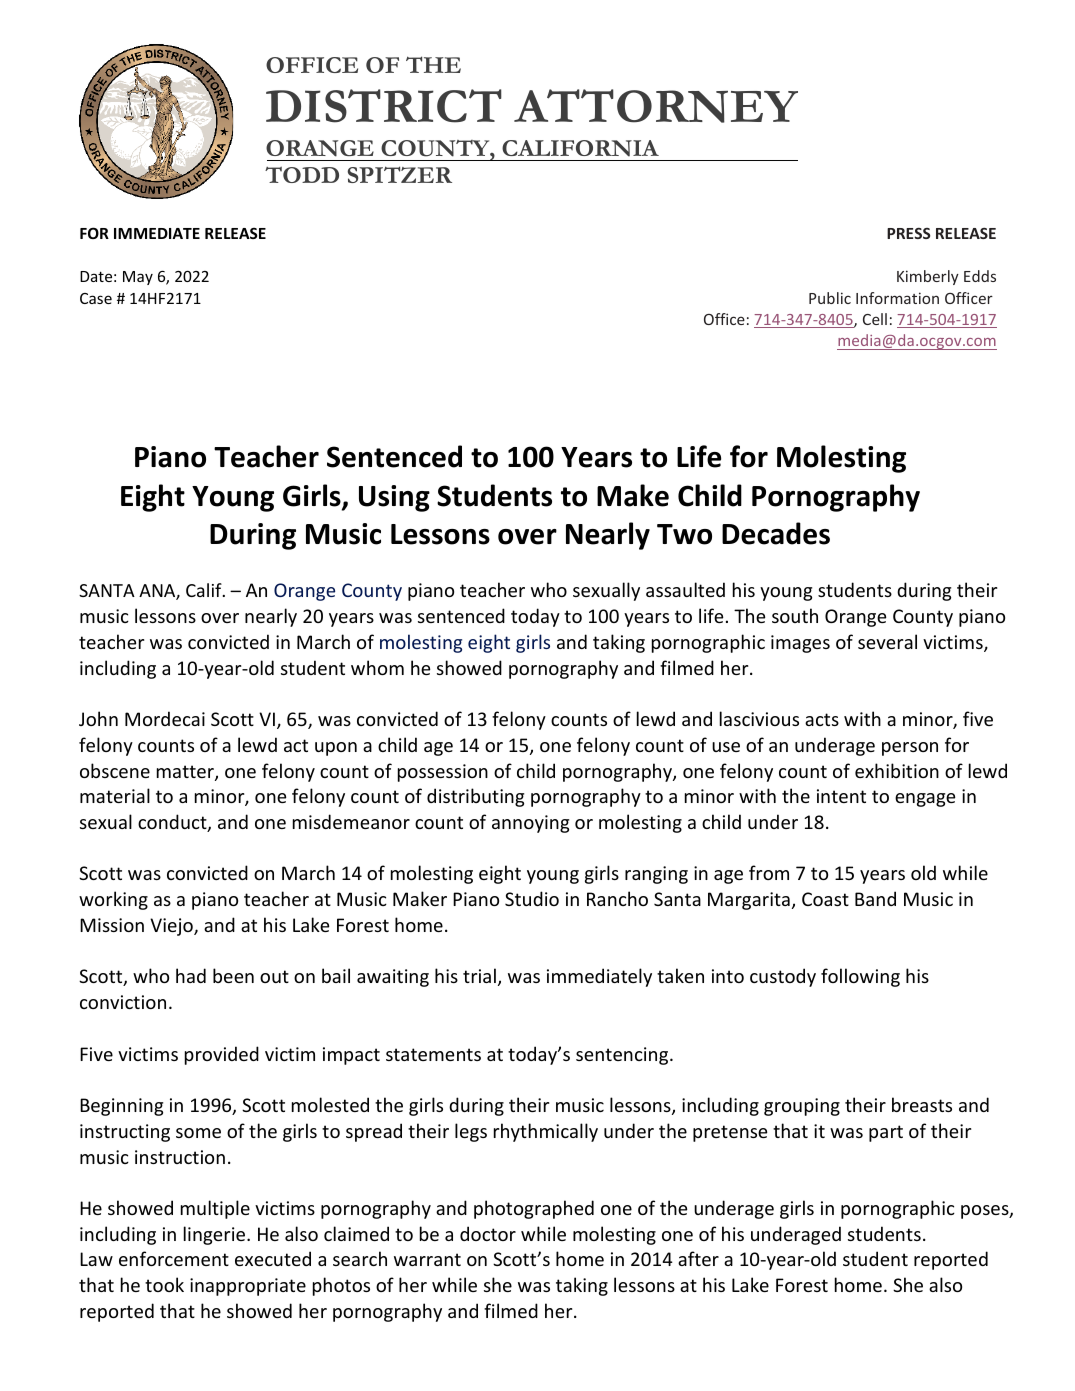 This page has width=1075, height=1391. I want to click on Viejo, so click(172, 927).
